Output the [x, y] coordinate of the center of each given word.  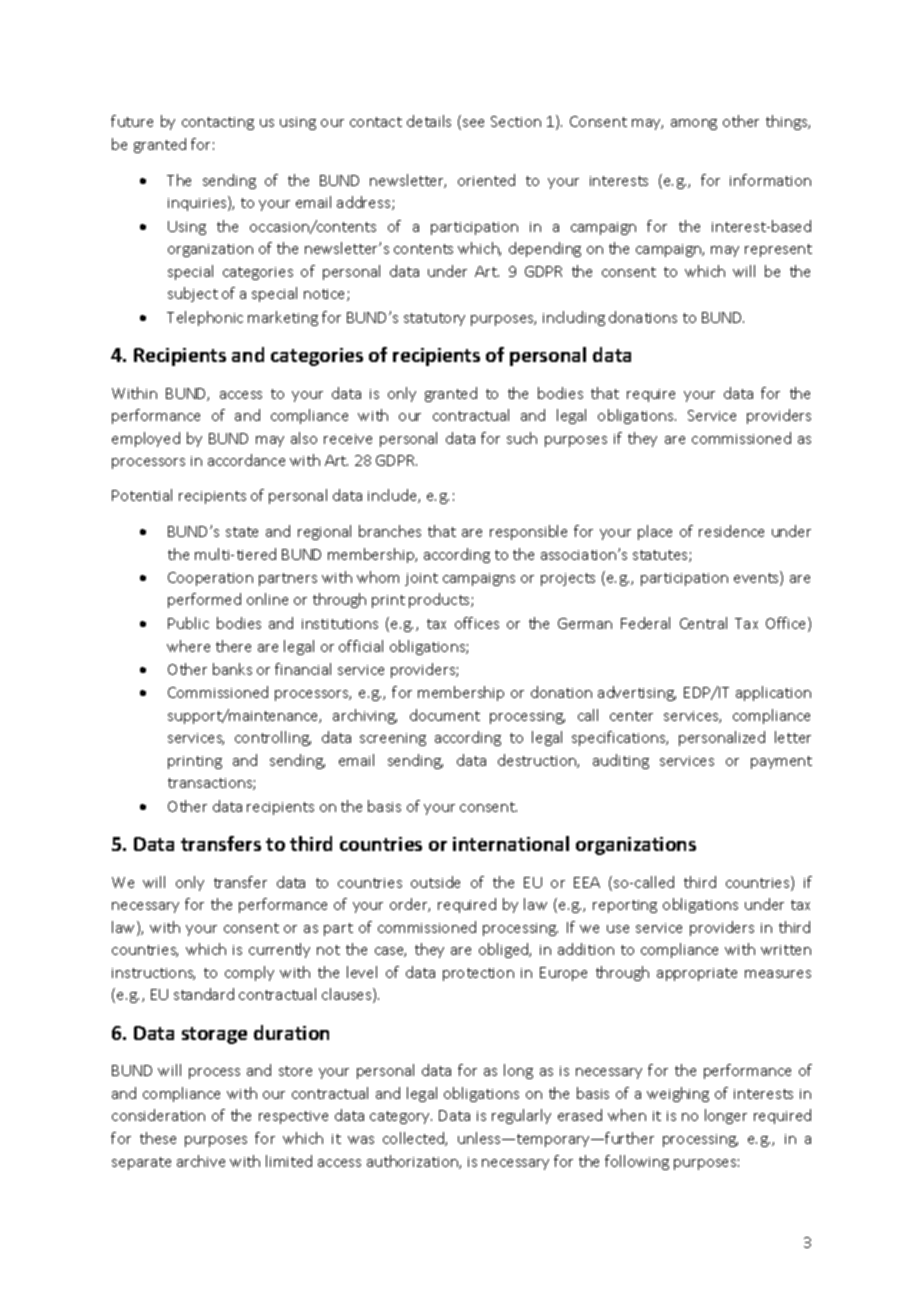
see [473, 123]
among [694, 124]
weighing [678, 1094]
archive [201, 1161]
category [401, 1117]
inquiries [198, 203]
